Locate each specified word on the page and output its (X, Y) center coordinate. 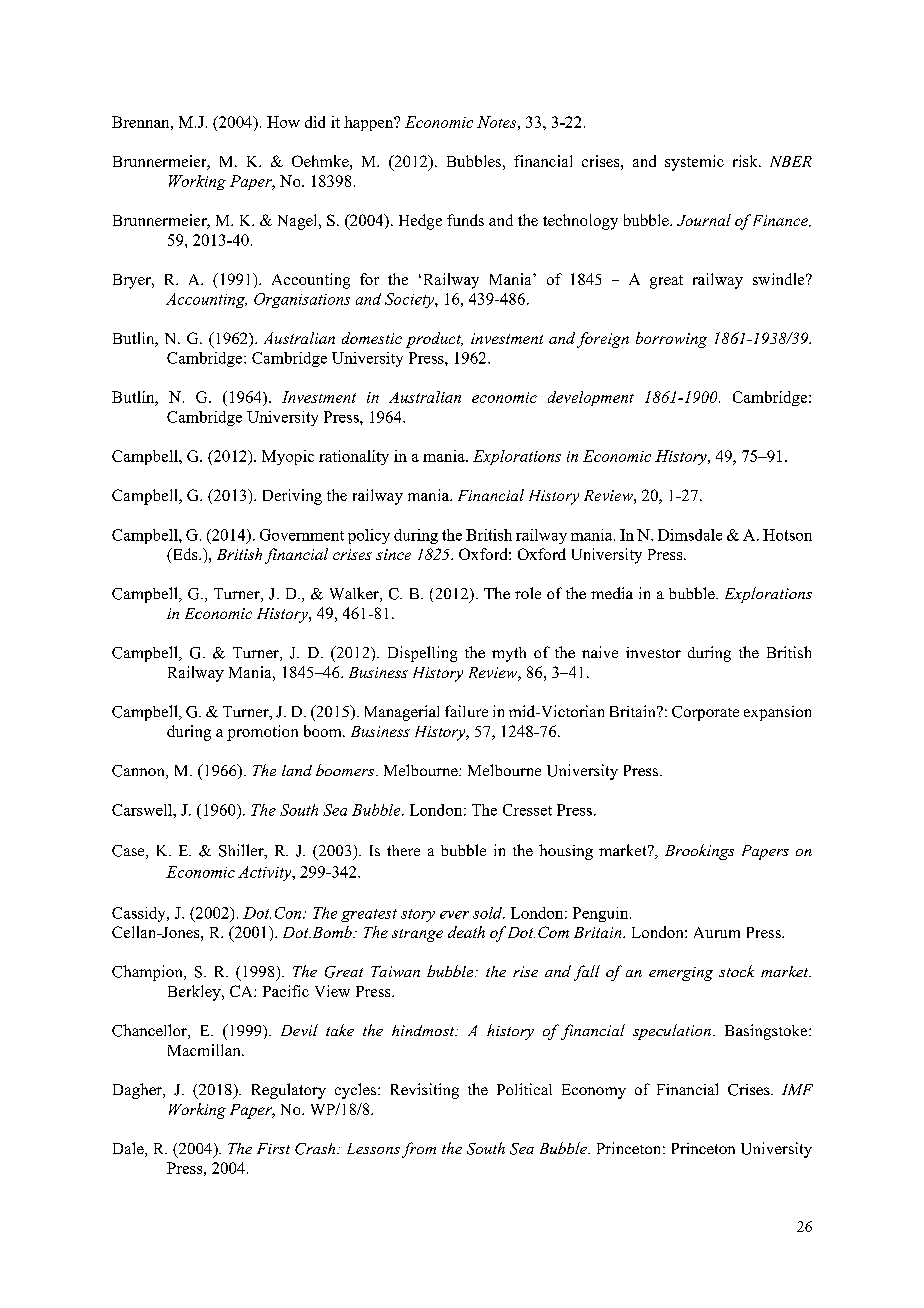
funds (465, 220)
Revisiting (425, 1091)
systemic (694, 163)
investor (653, 652)
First (273, 1148)
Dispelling (422, 654)
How (283, 122)
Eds (185, 555)
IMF (797, 1089)
